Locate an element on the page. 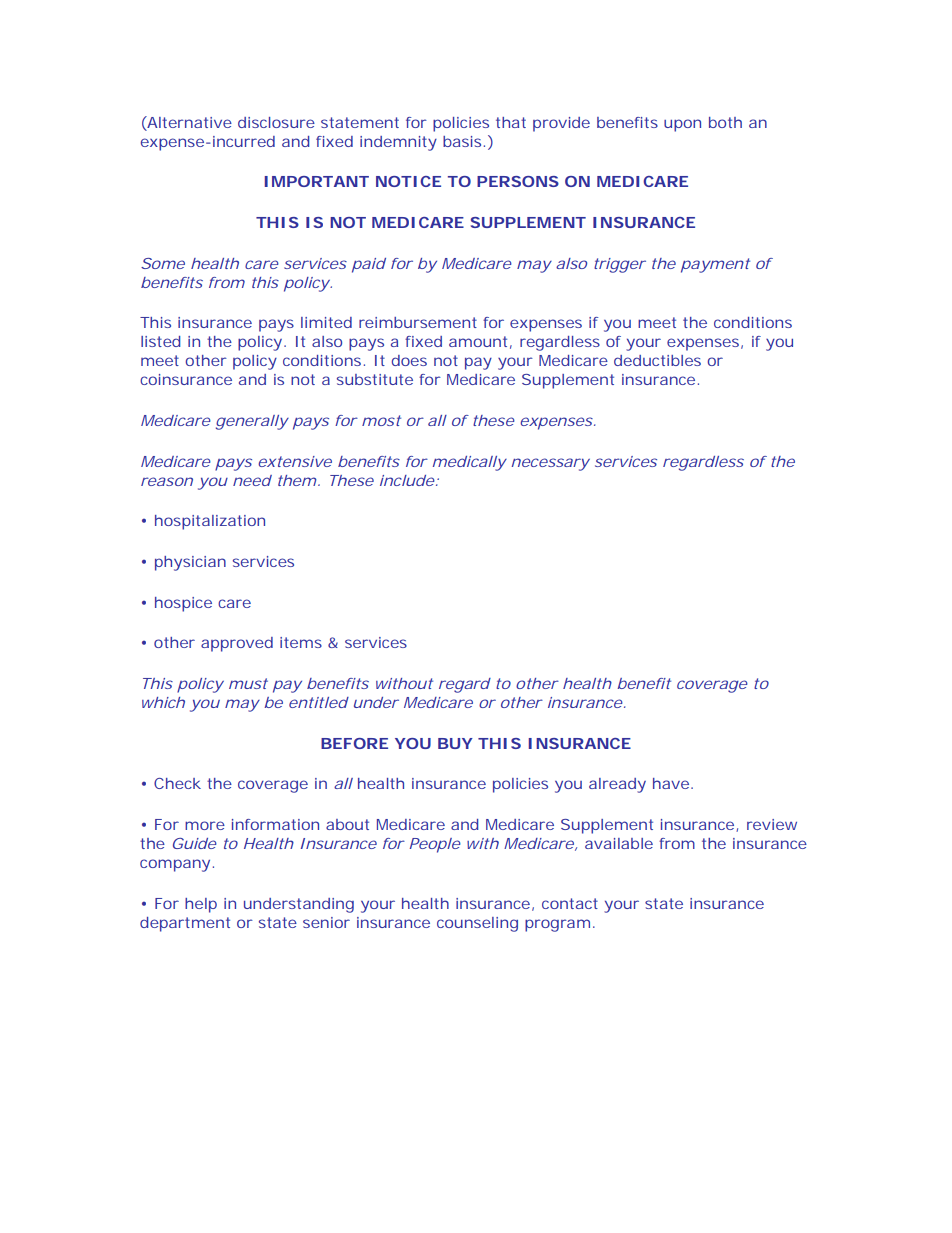 The height and width of the document is (1233, 952). disclosure is located at coordinates (276, 122).
